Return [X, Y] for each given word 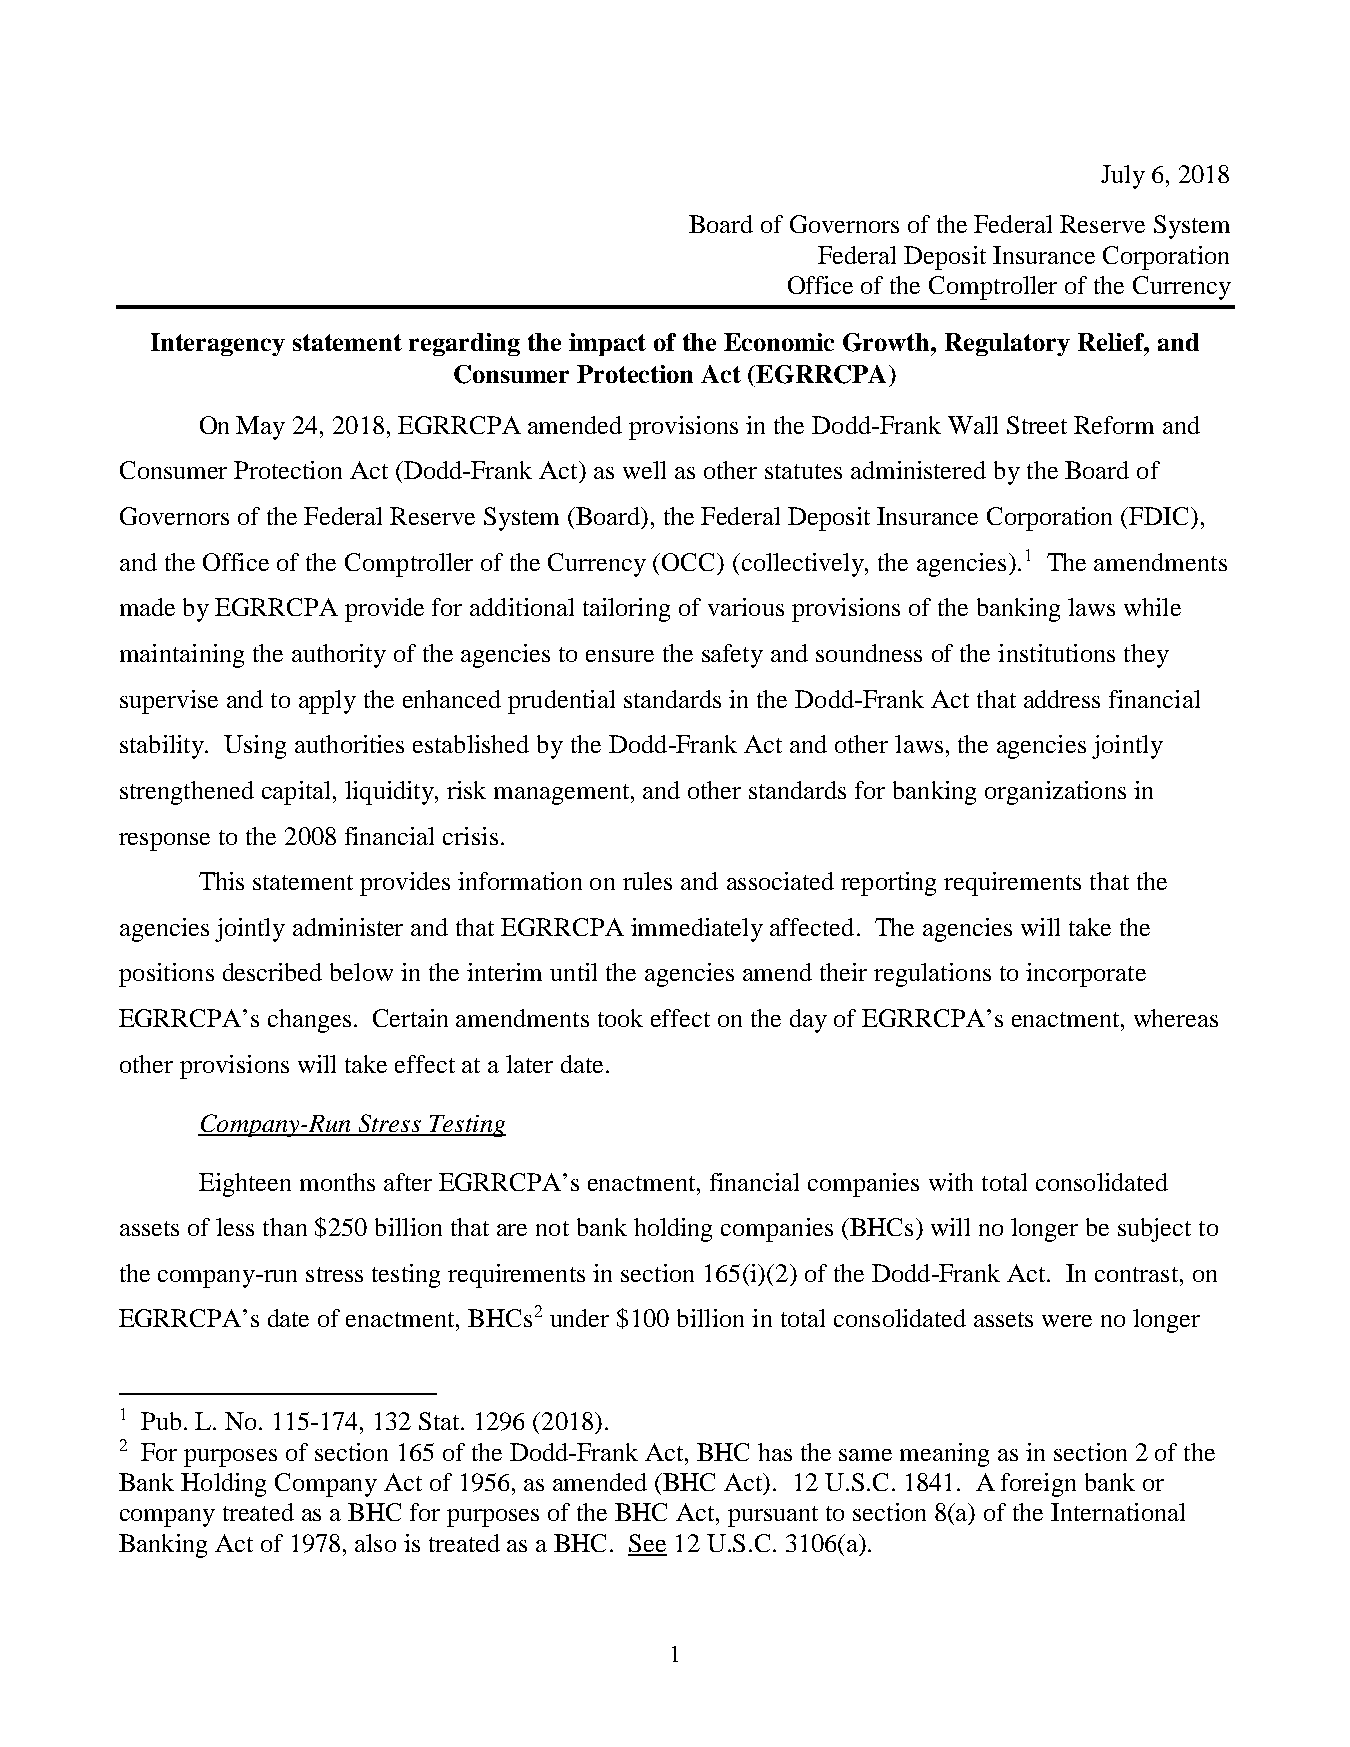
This [221, 881]
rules [647, 881]
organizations [1055, 793]
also [375, 1543]
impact [607, 344]
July [1123, 177]
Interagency [218, 344]
